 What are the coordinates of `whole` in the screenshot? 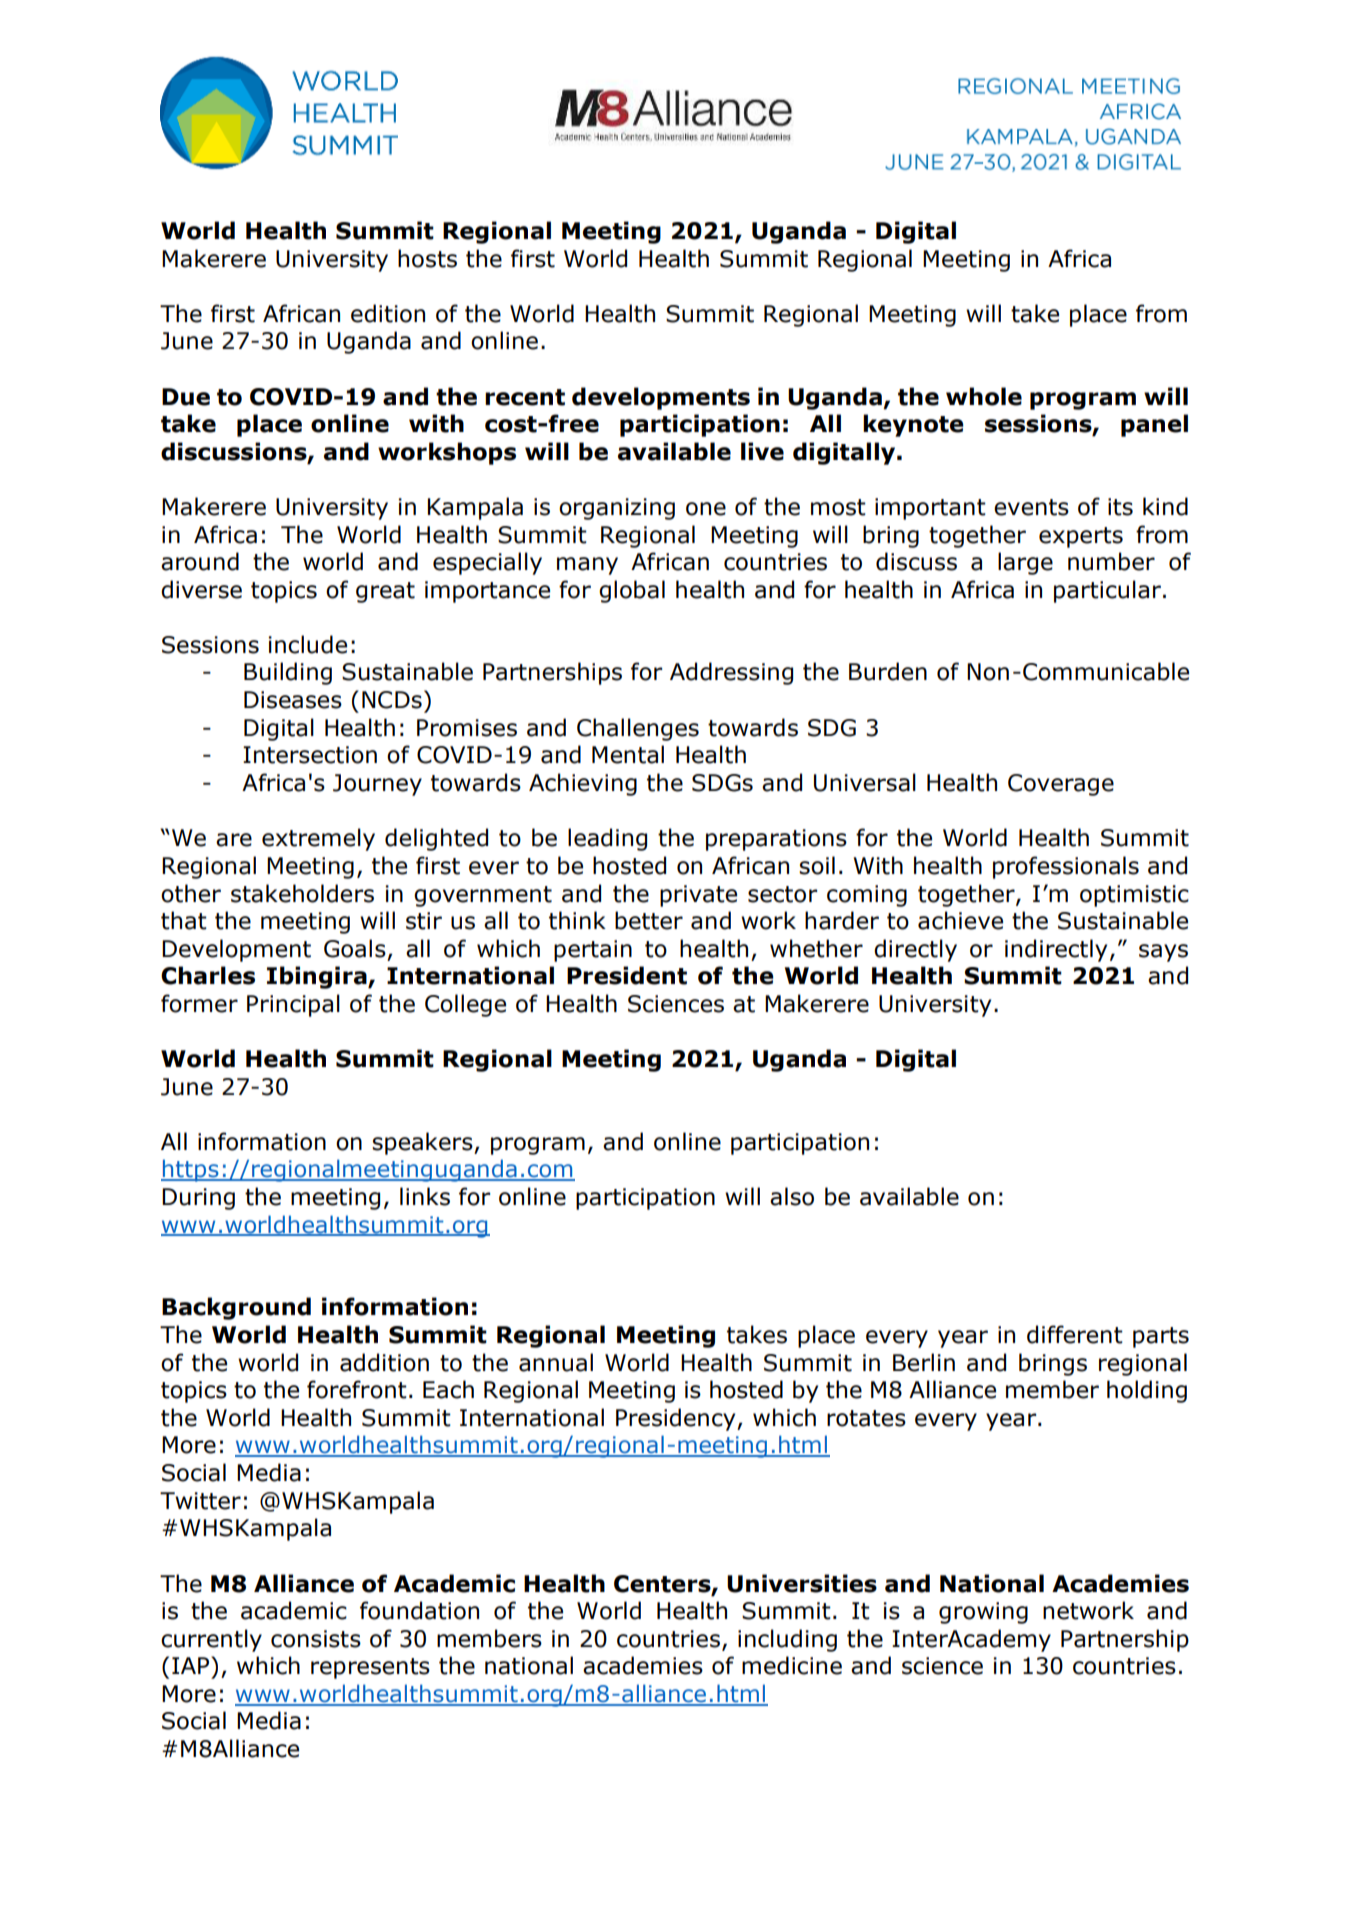 It's located at (984, 396).
